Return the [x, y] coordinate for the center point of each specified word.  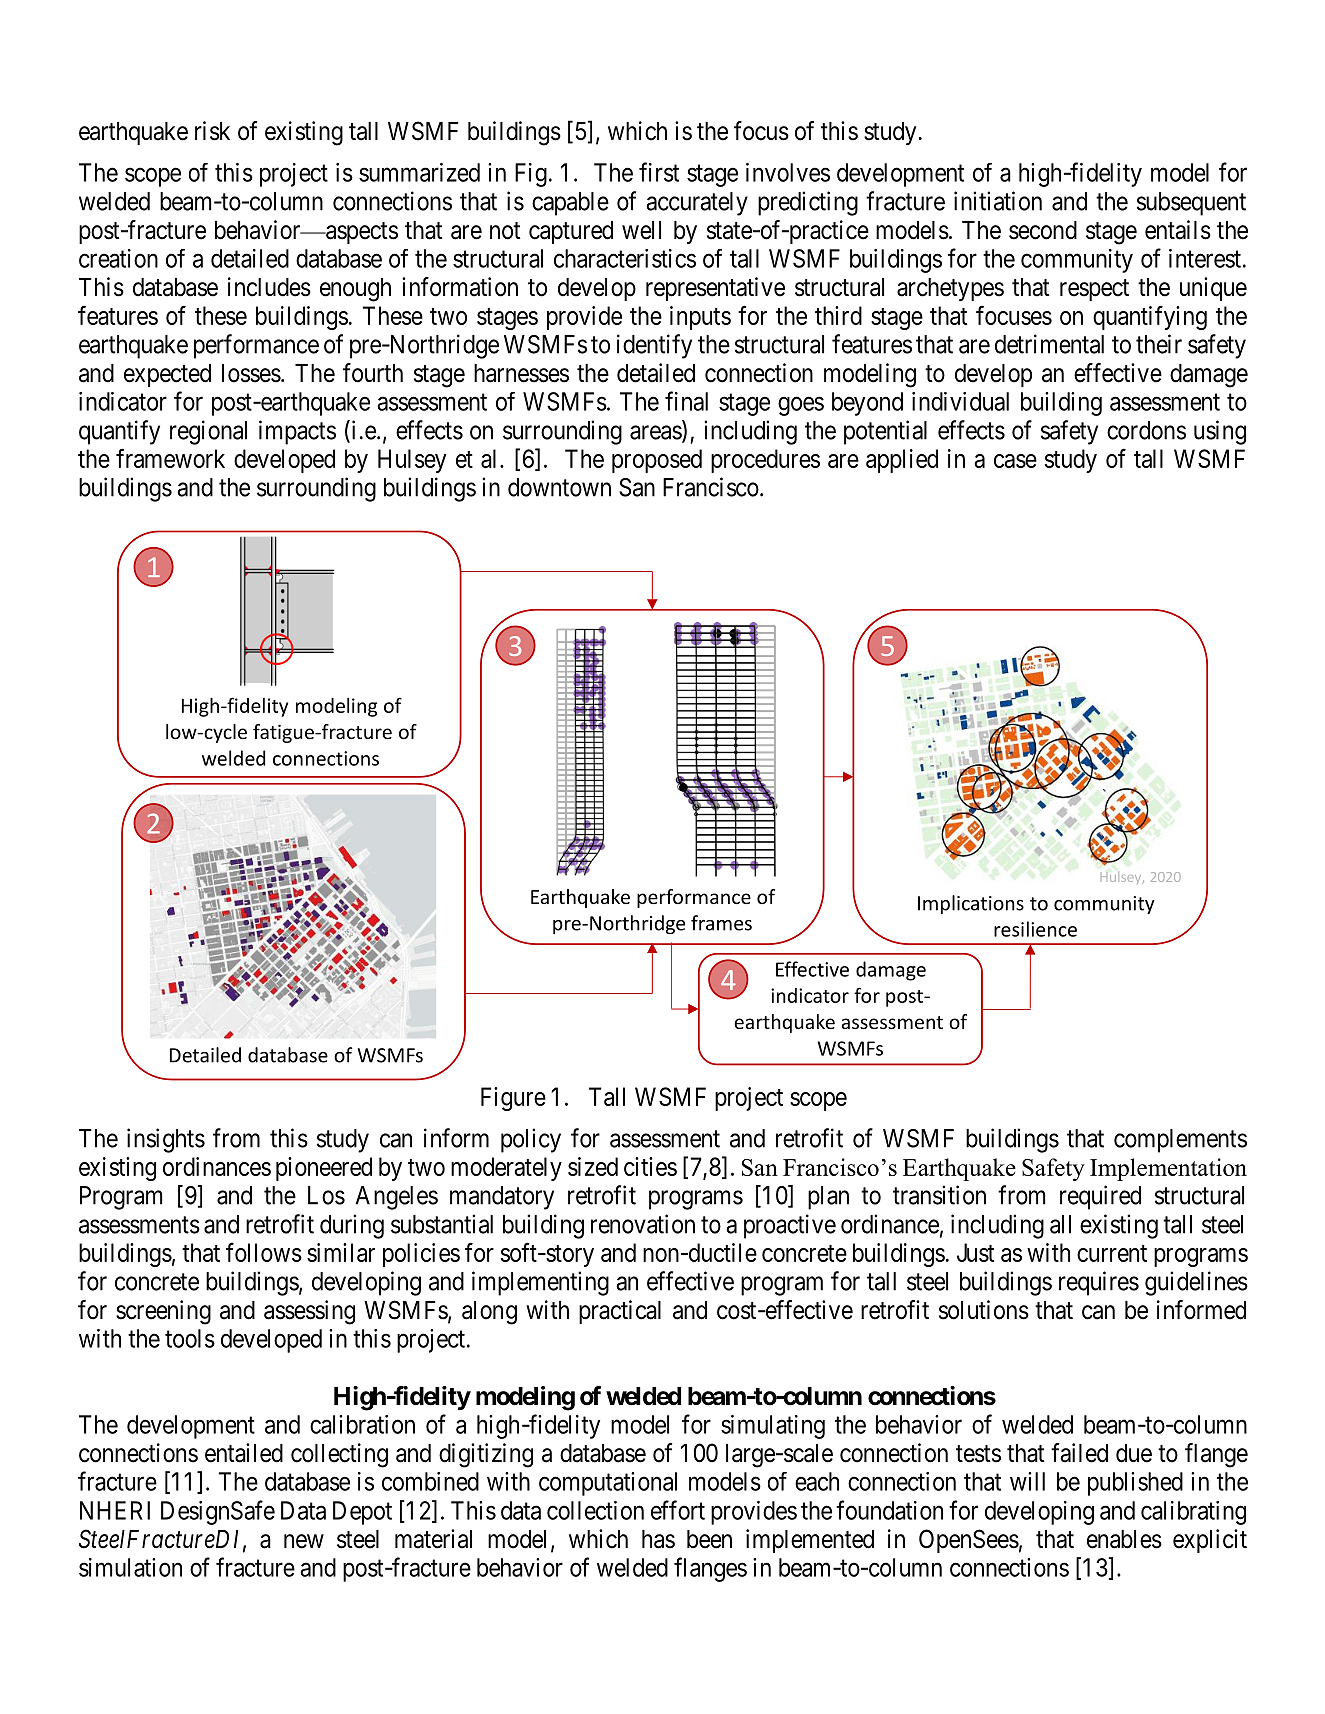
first [659, 172]
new [304, 1541]
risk [212, 131]
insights [166, 1140]
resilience [1035, 929]
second [1043, 230]
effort [678, 1510]
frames [721, 923]
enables [1124, 1539]
